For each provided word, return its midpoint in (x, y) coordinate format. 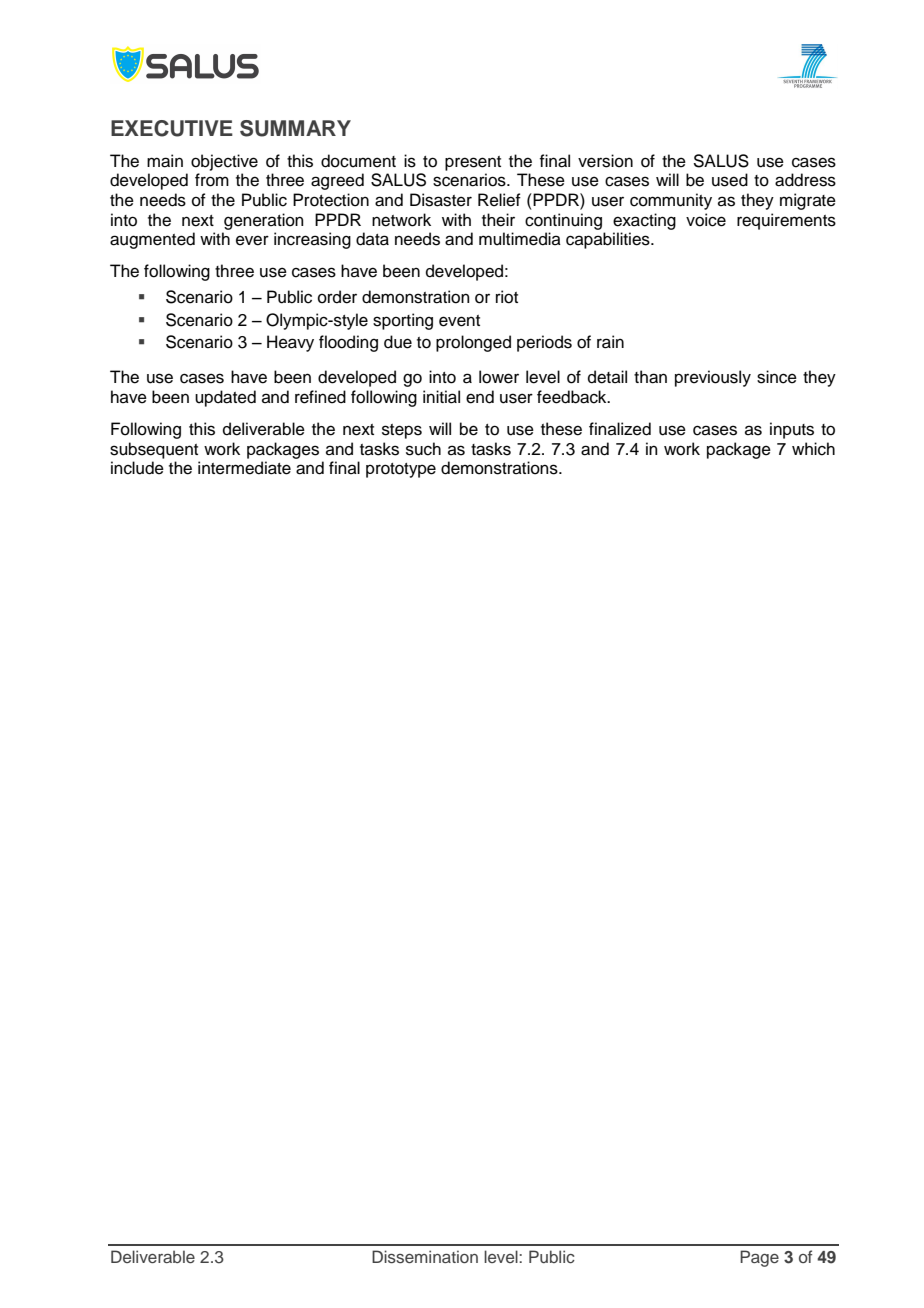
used (730, 180)
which (813, 449)
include (137, 468)
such (423, 449)
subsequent (154, 450)
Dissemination (425, 1256)
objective (224, 162)
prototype (401, 470)
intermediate (244, 468)
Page (759, 1258)
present (473, 163)
